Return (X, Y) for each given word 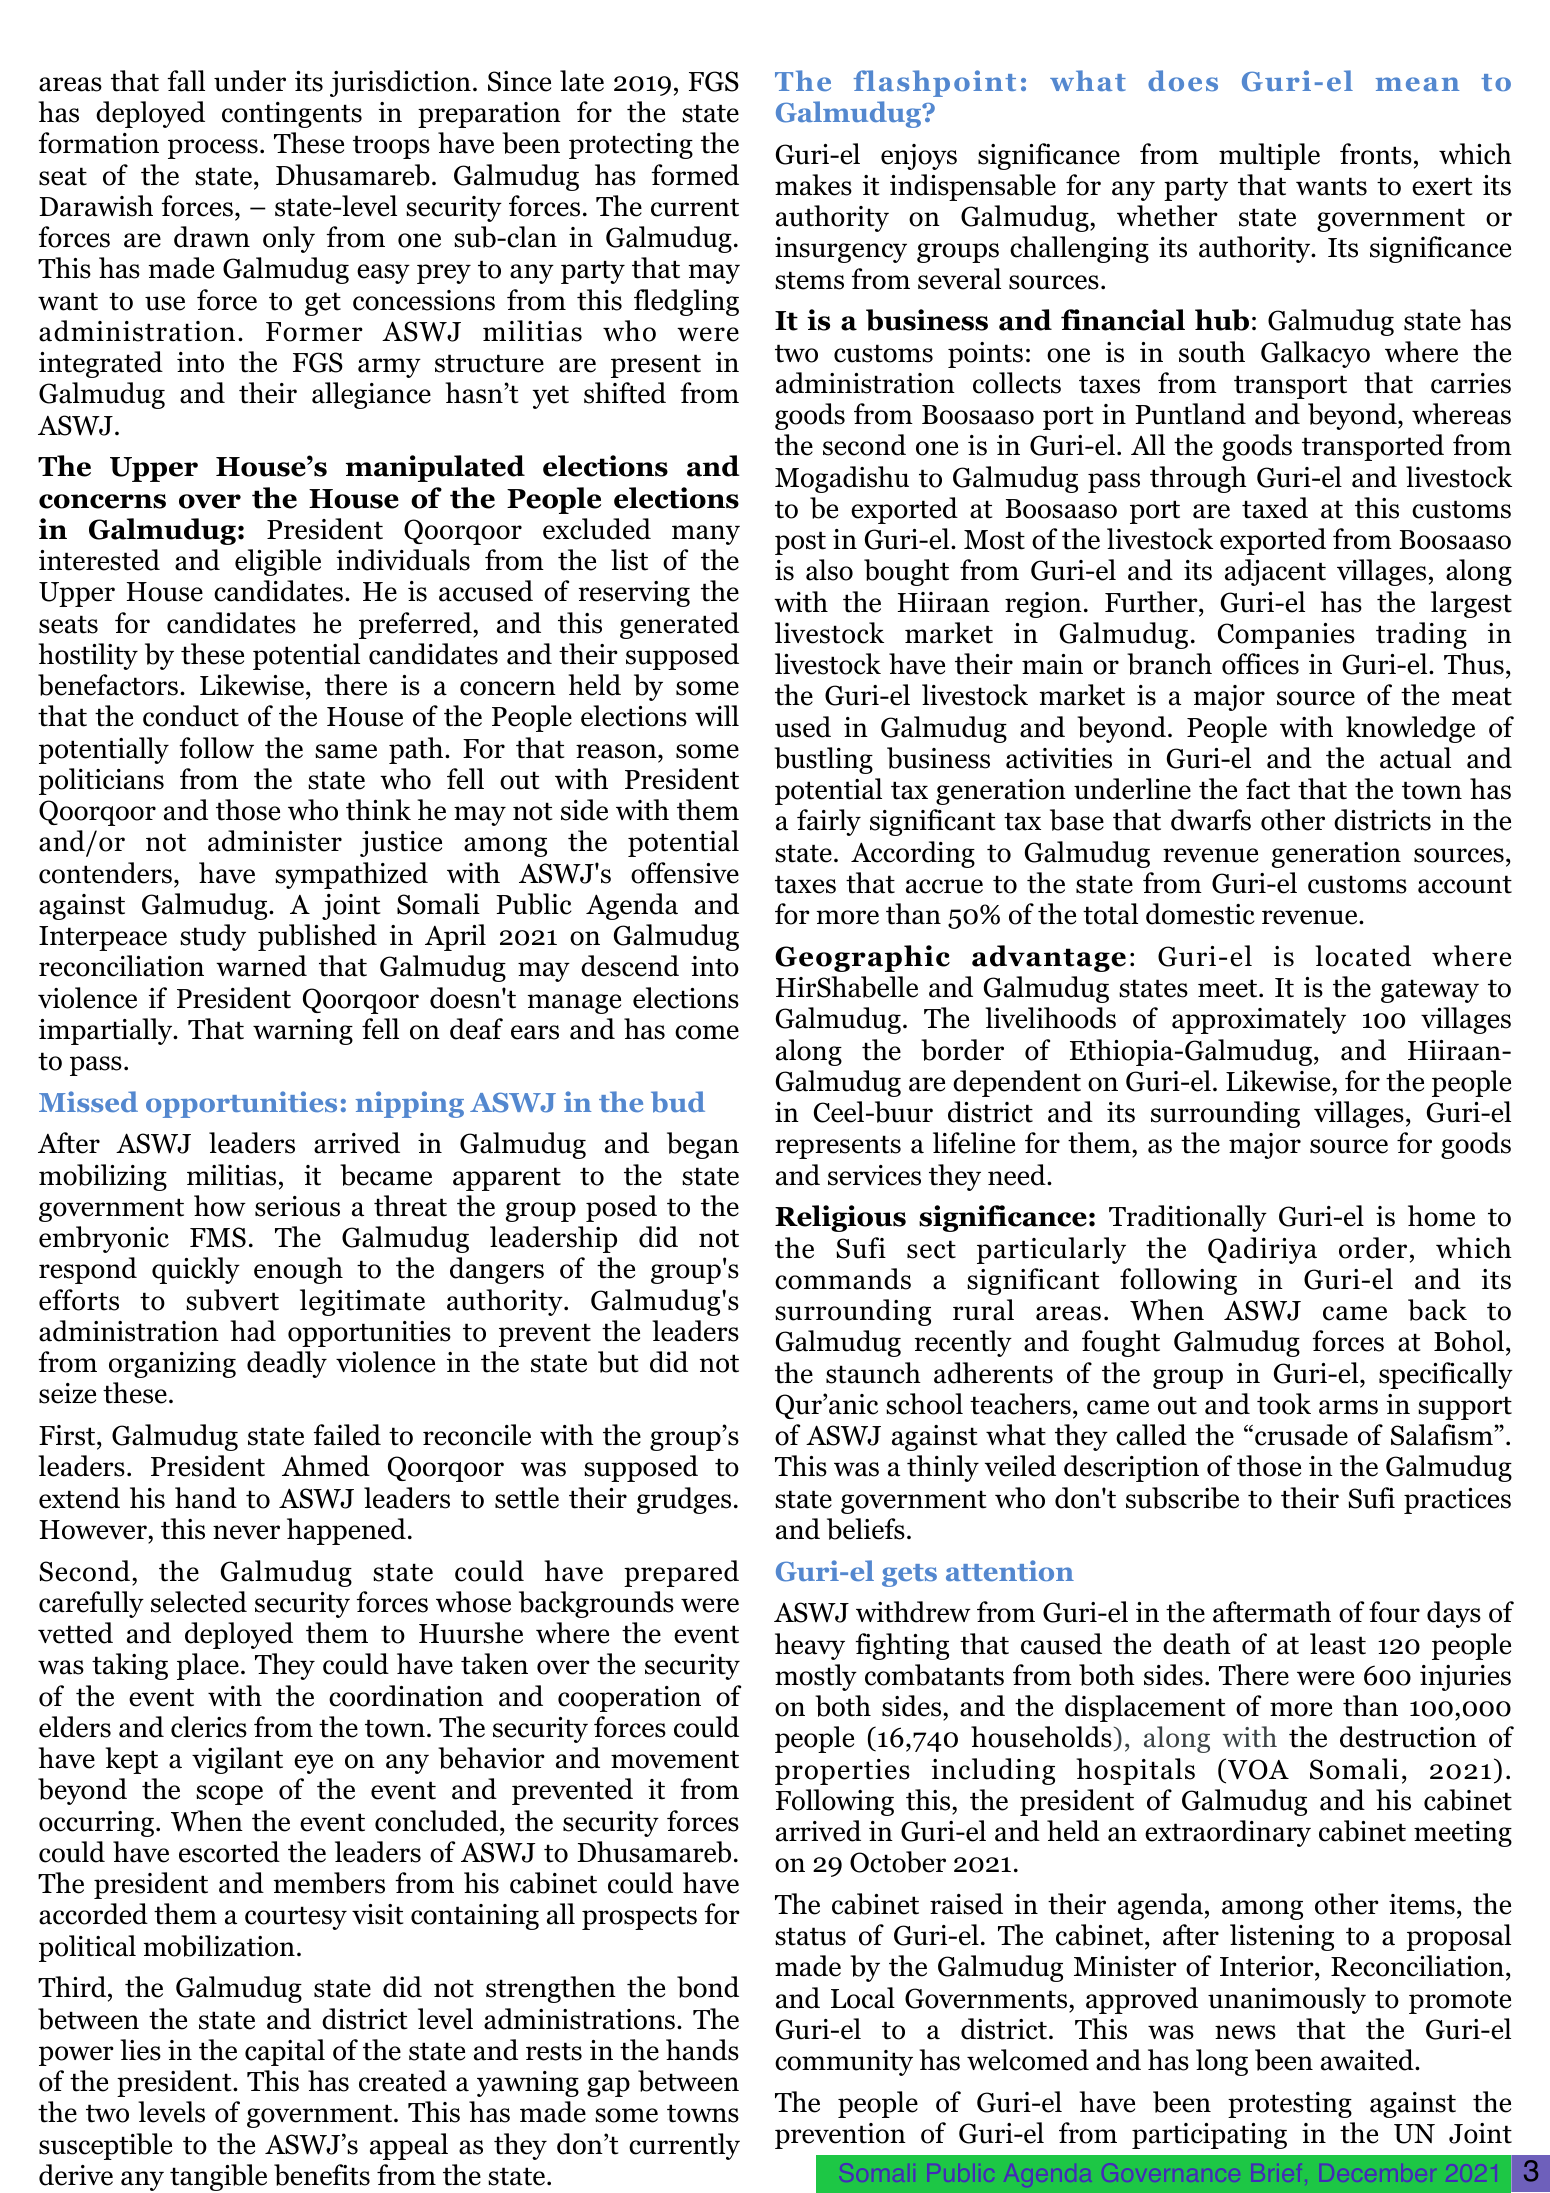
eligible (278, 562)
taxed (1275, 508)
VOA (1258, 1769)
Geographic (862, 958)
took (1284, 1404)
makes (813, 185)
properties (842, 1772)
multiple (1269, 156)
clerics (209, 1727)
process (213, 149)
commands (843, 1279)
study (213, 937)
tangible (218, 2177)
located (1363, 956)
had (253, 1331)
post (800, 543)
